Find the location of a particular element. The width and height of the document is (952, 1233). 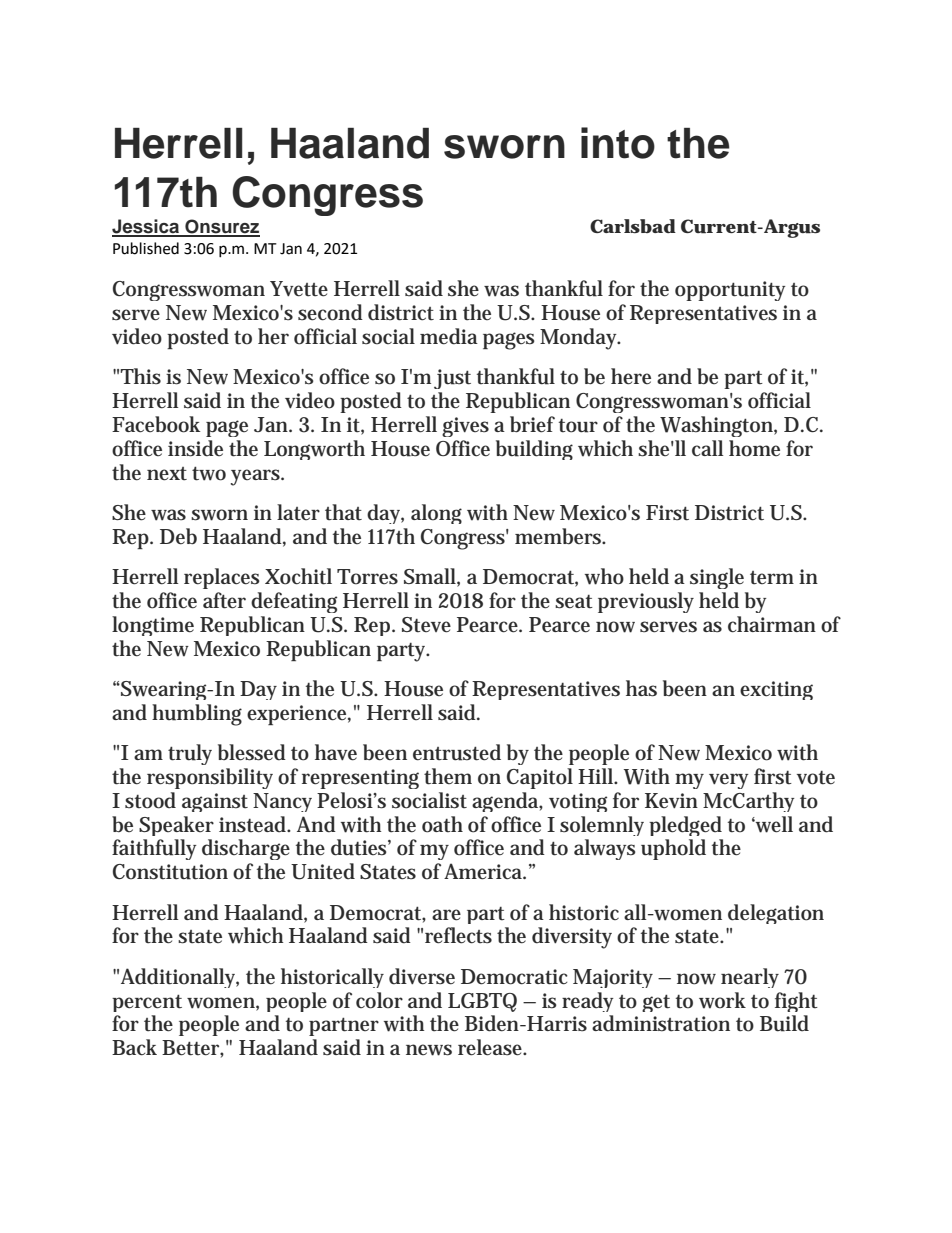

single is located at coordinates (717, 578).
